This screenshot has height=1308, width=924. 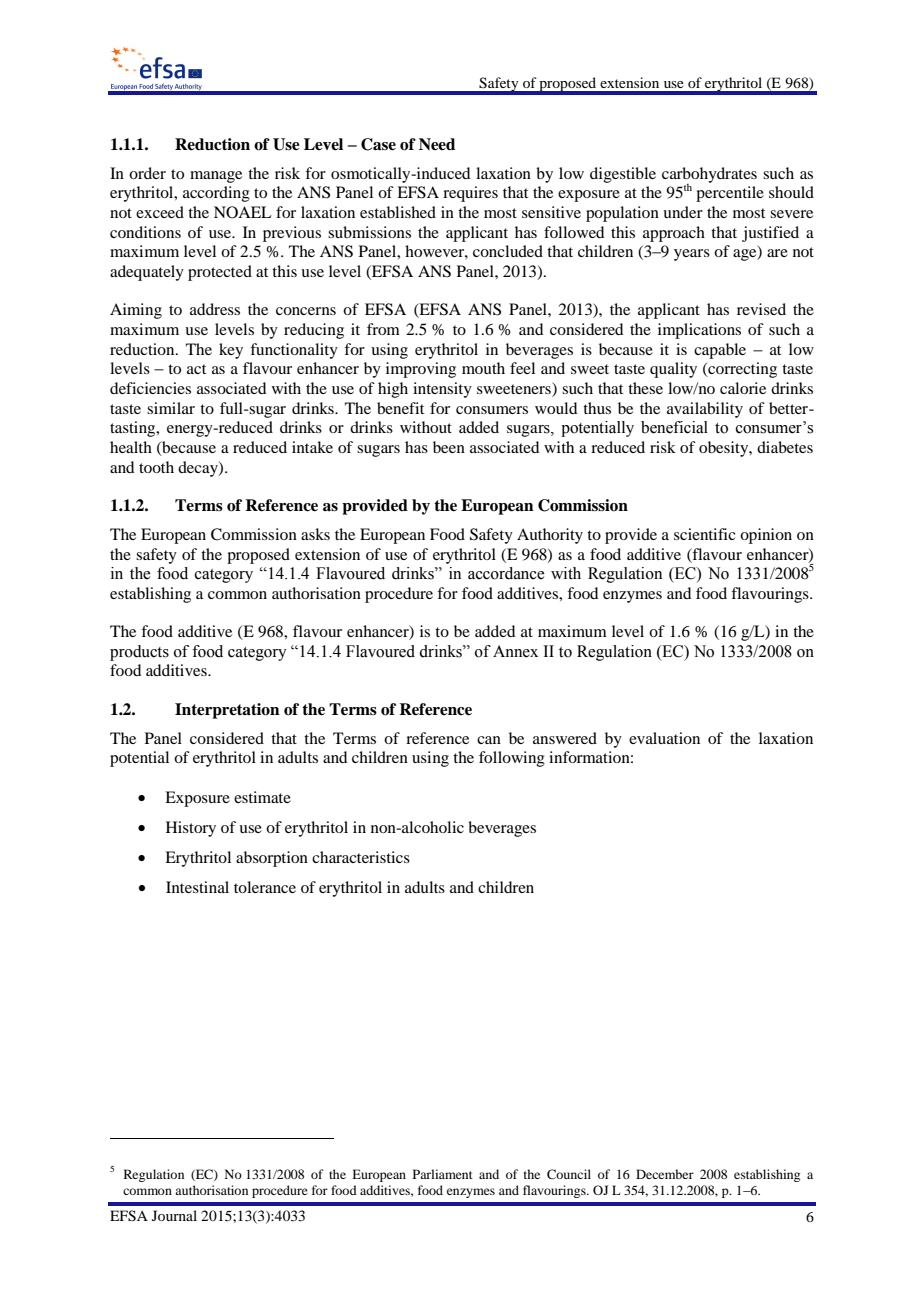 I want to click on been, so click(x=449, y=447).
